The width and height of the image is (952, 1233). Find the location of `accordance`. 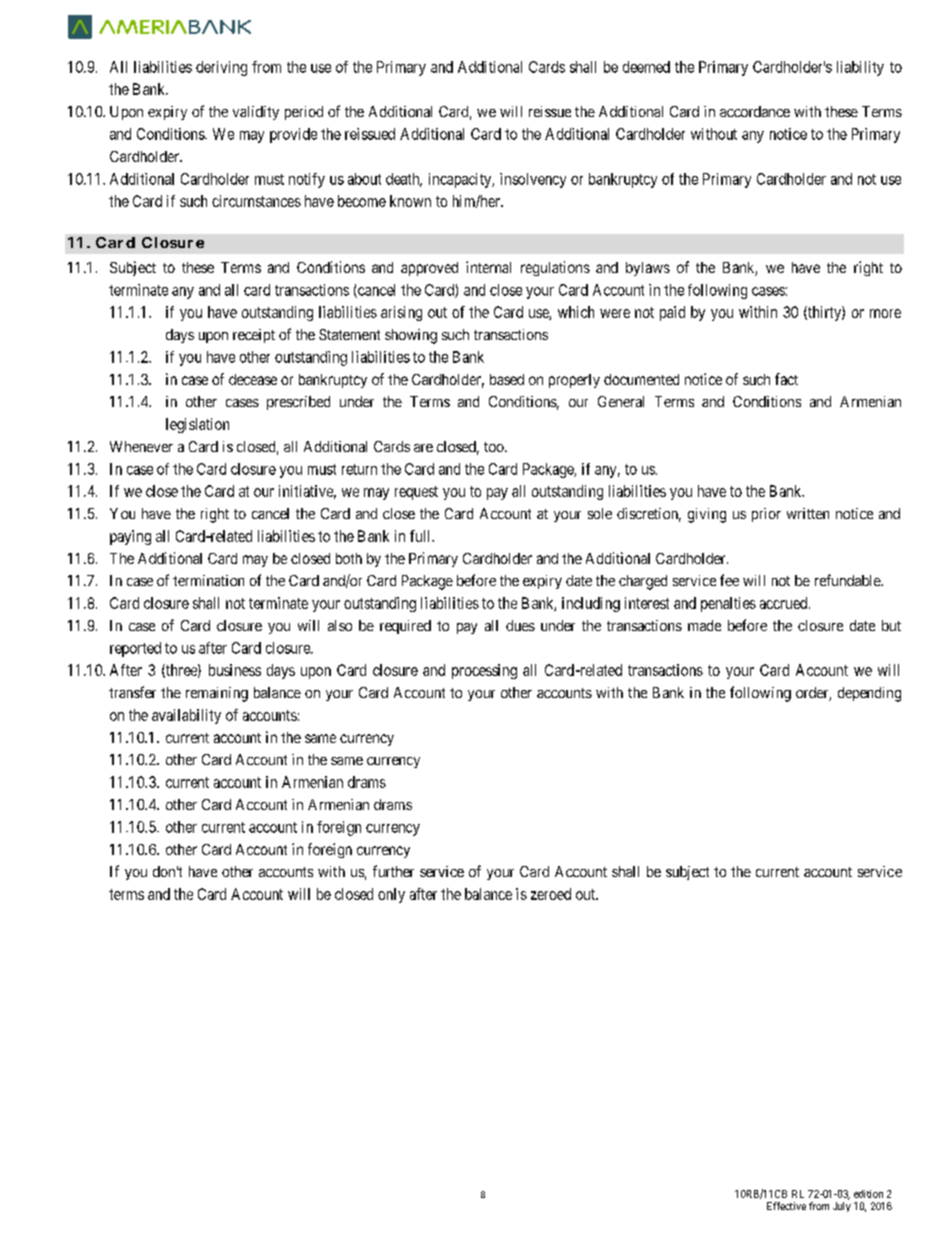

accordance is located at coordinates (755, 111).
